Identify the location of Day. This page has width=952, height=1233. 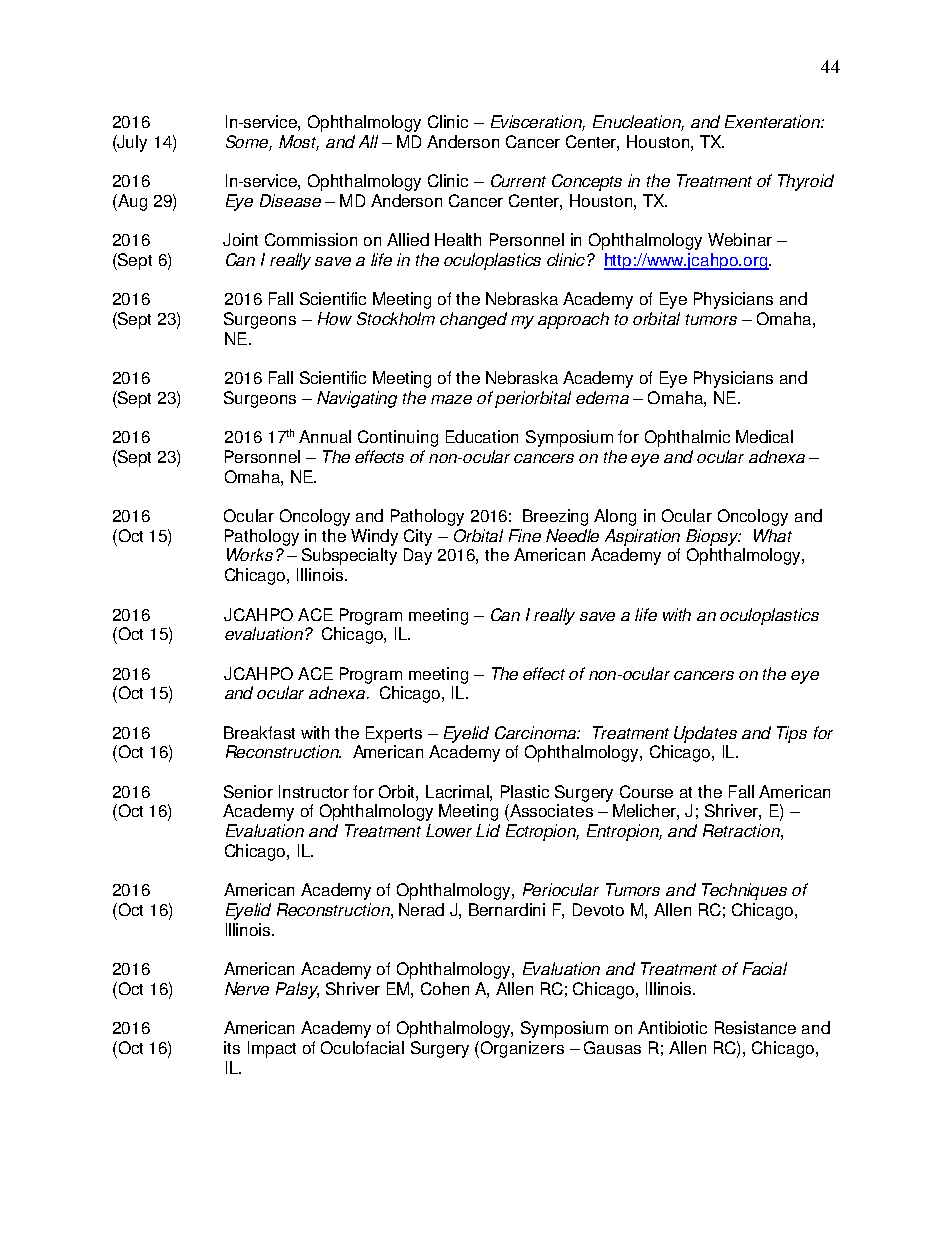
(418, 556).
